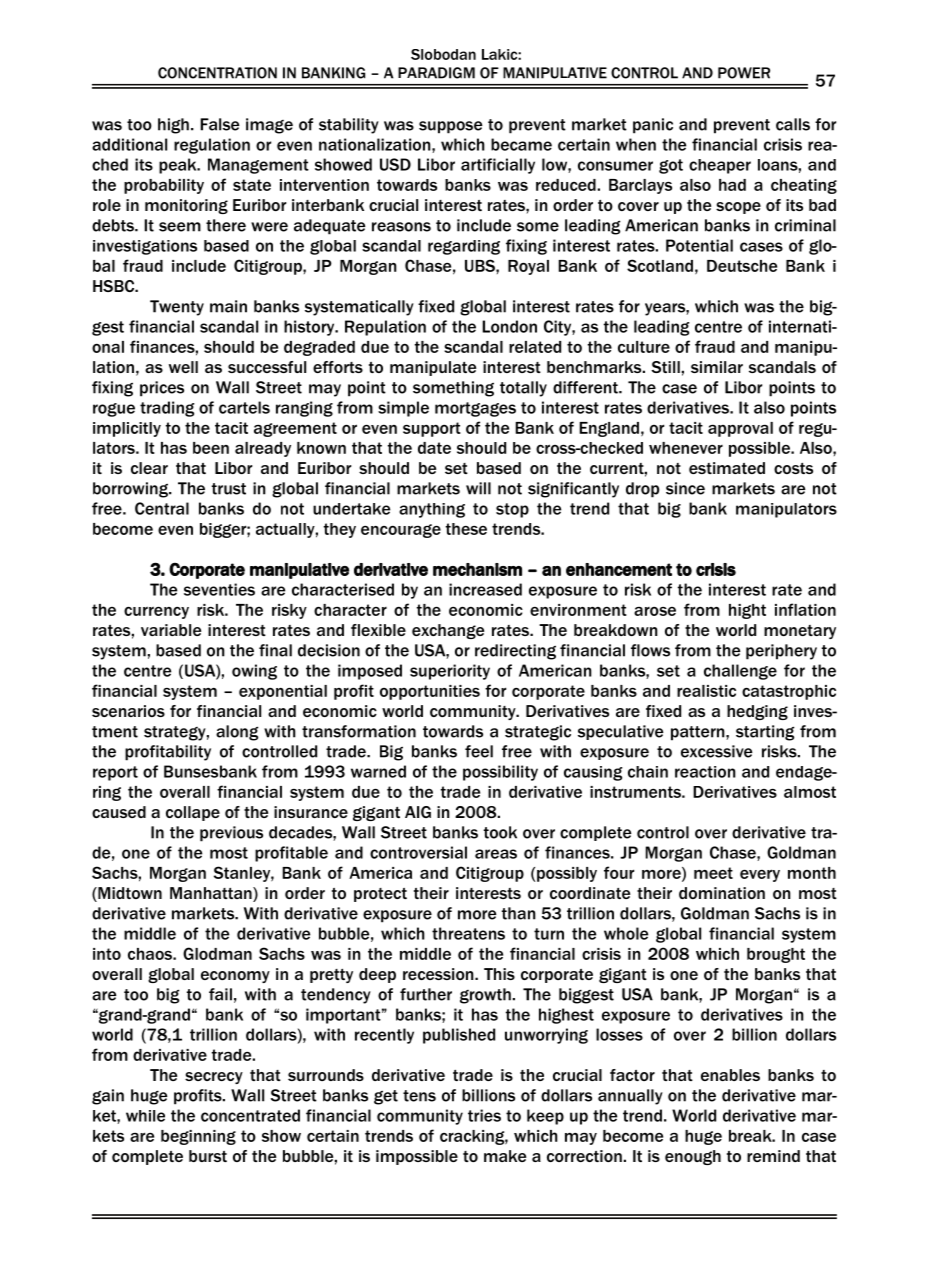  What do you see at coordinates (436, 73) in the screenshot?
I see `PARADIGM` at bounding box center [436, 73].
